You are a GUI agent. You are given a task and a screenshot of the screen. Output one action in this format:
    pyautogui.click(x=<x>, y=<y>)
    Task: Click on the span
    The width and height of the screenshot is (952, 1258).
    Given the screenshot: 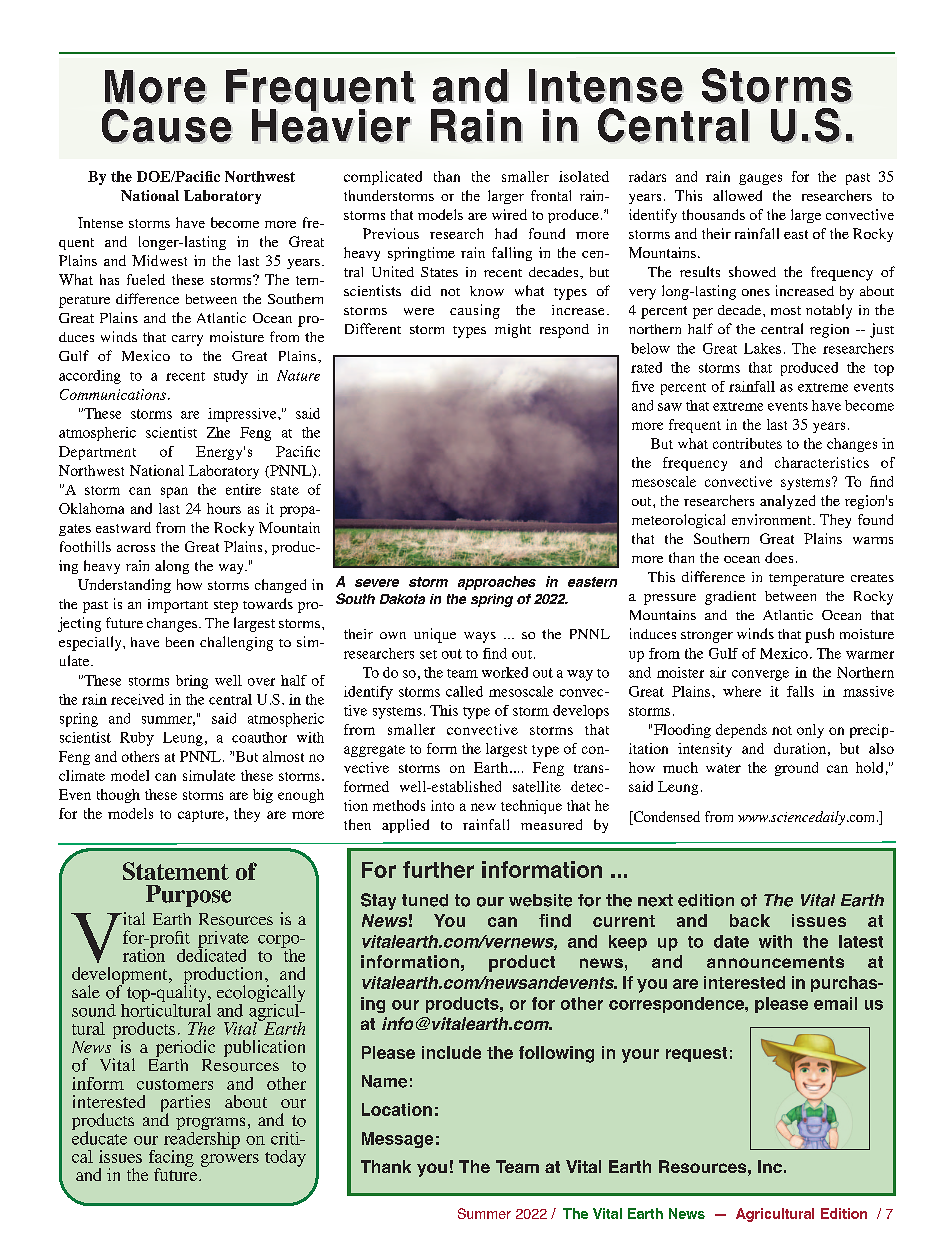 What is the action you would take?
    pyautogui.click(x=174, y=492)
